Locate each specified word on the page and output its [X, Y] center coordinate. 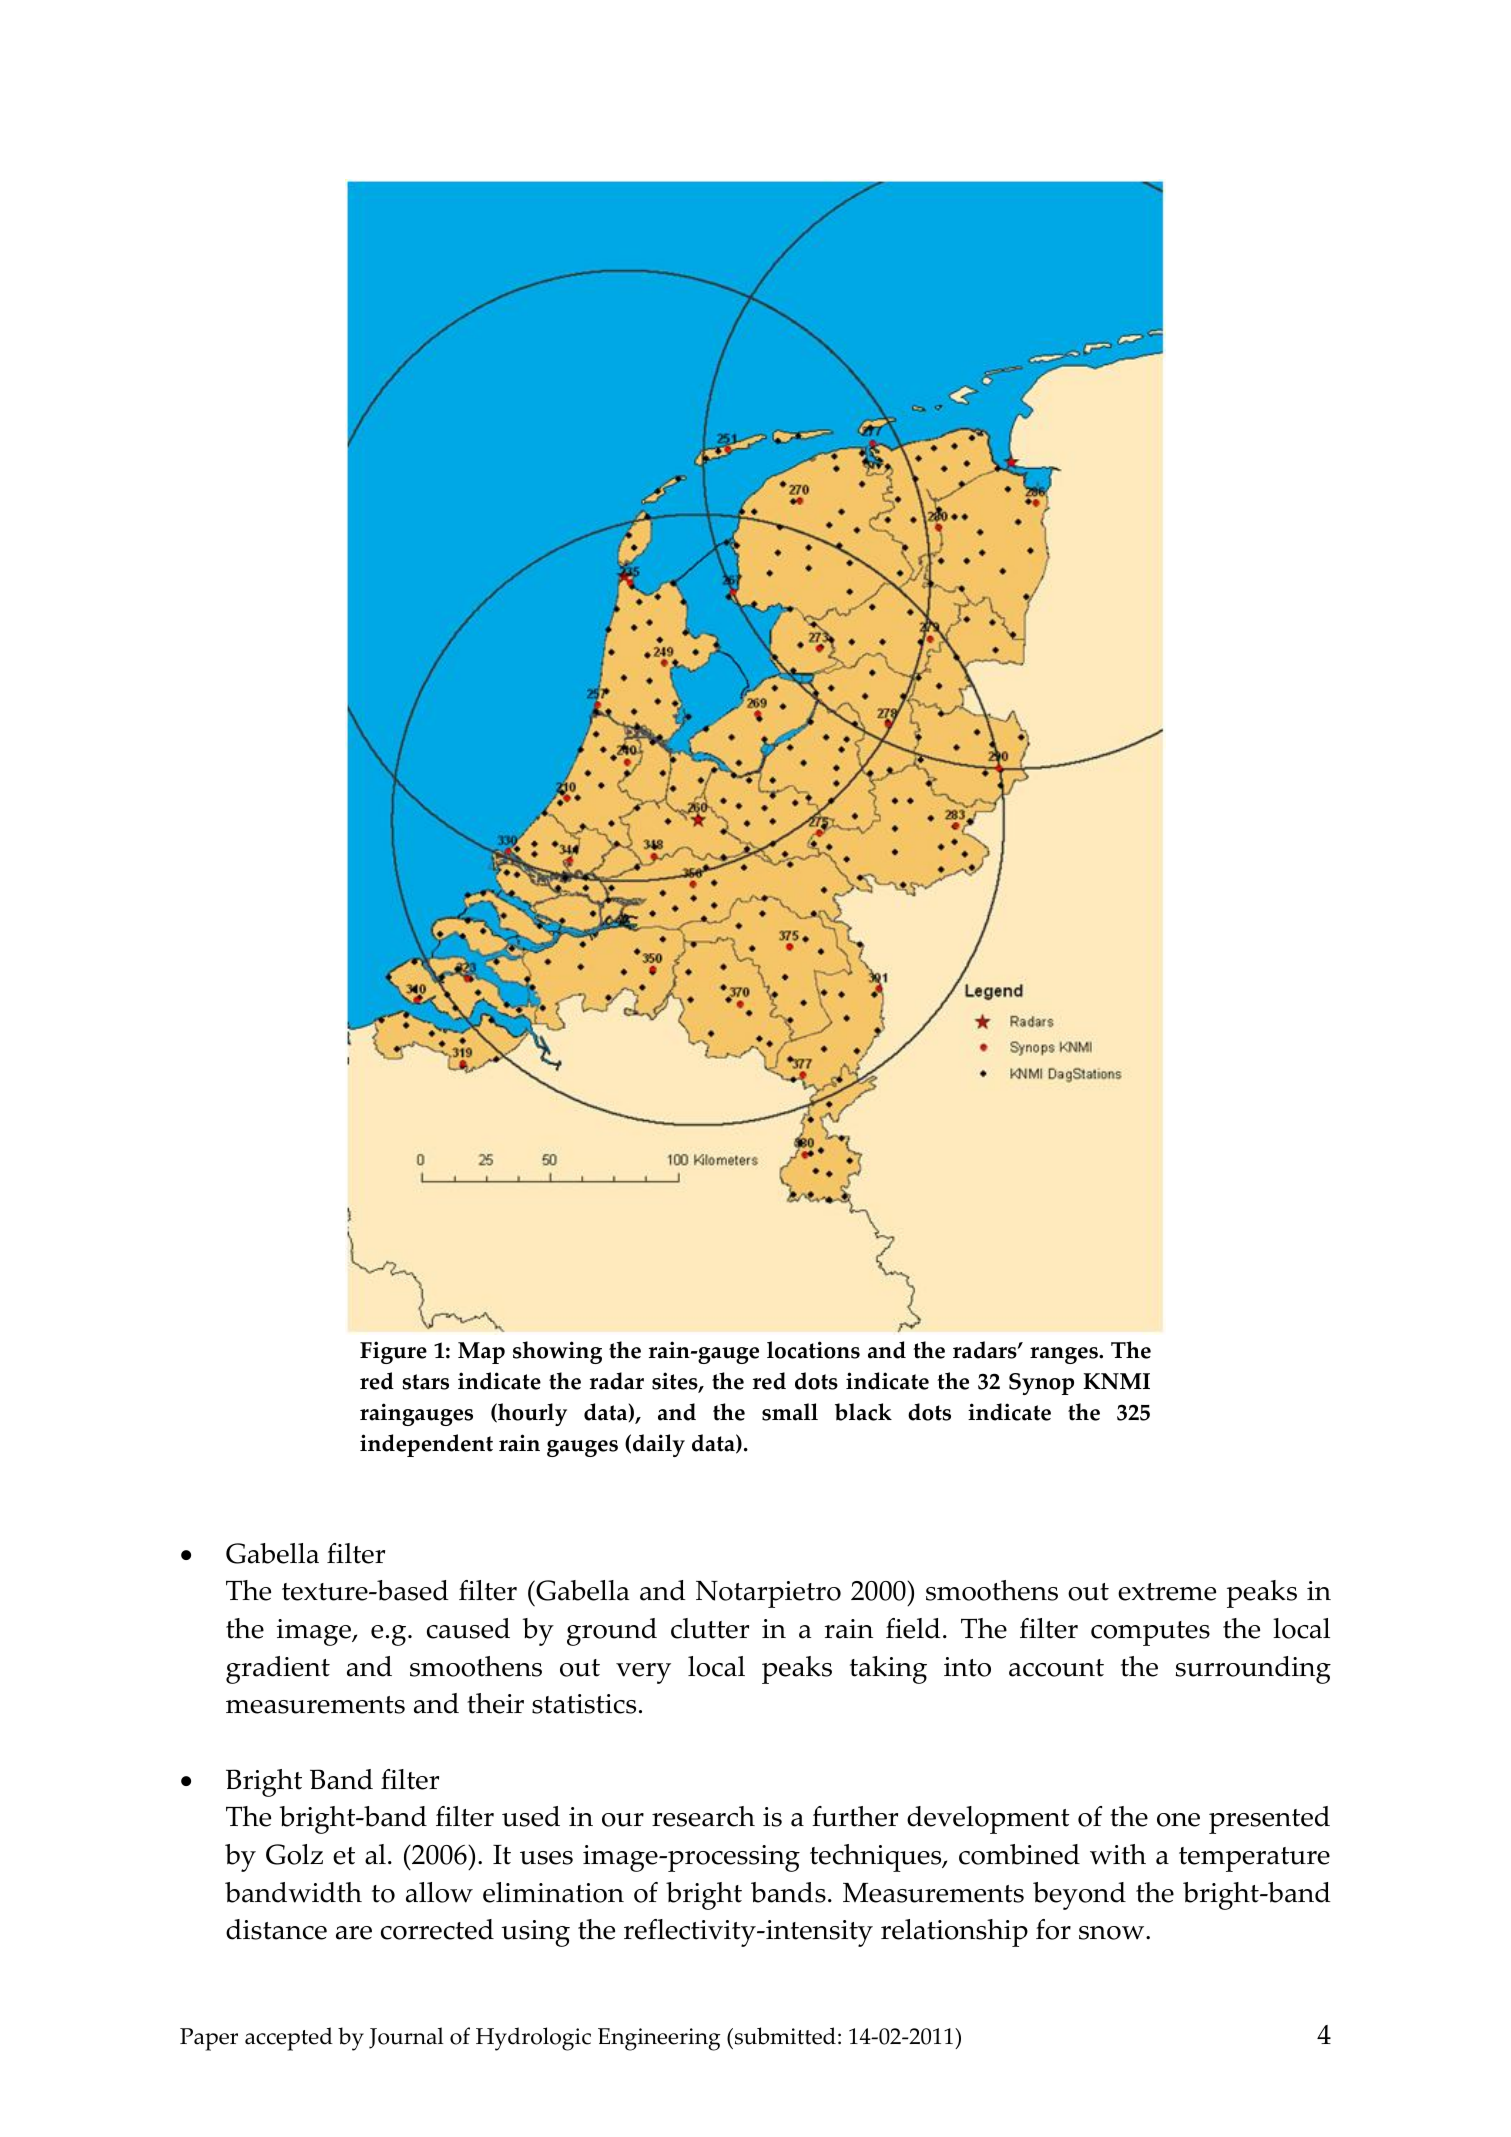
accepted [289, 2039]
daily [659, 1445]
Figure [393, 1352]
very [643, 1673]
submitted [784, 2036]
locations [813, 1350]
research [703, 1816]
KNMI [1116, 1381]
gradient [278, 1670]
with [1118, 1854]
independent [426, 1445]
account [1056, 1668]
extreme [1167, 1592]
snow [1113, 1933]
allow [439, 1892]
